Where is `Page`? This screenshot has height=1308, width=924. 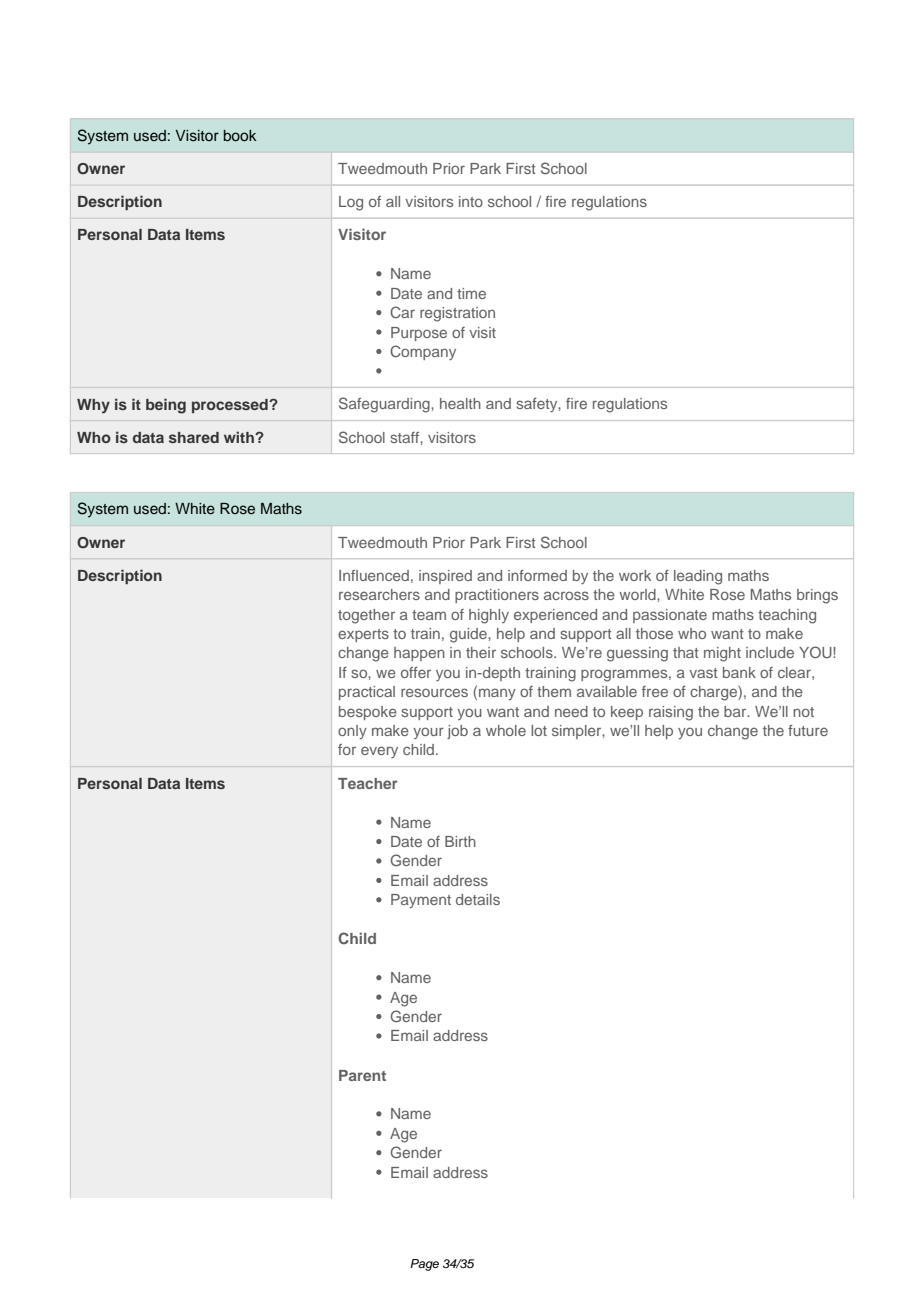
Page is located at coordinates (424, 1265).
